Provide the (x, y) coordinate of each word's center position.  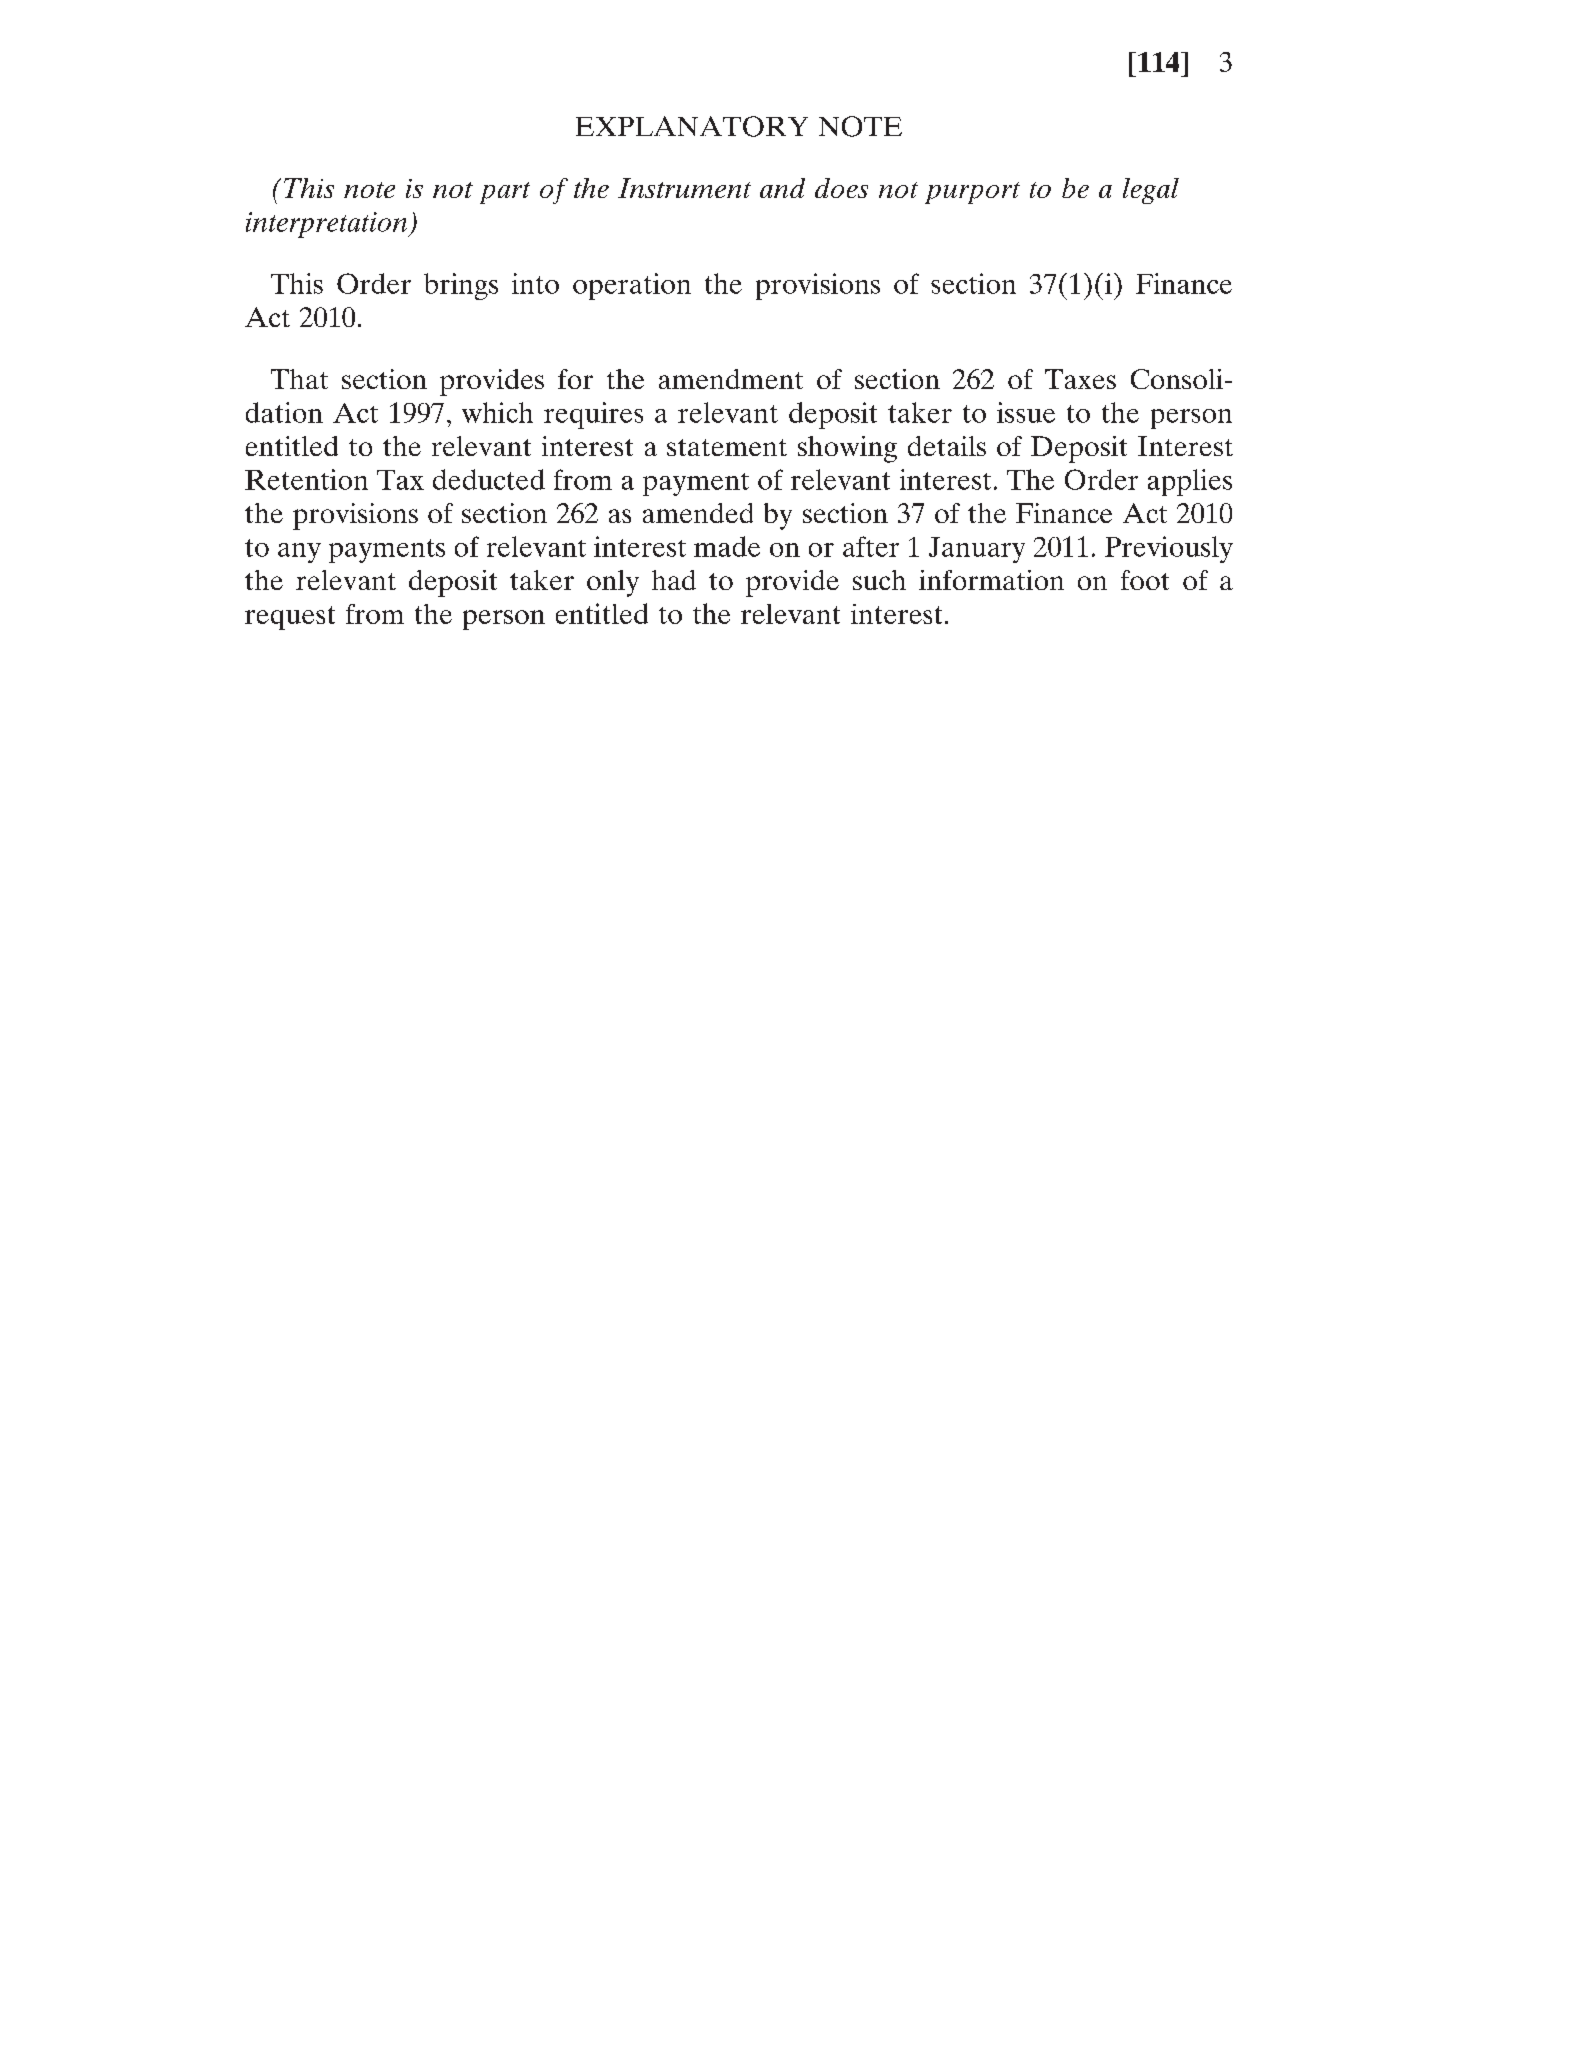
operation (632, 286)
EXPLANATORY (692, 126)
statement (727, 447)
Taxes (1080, 379)
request (290, 618)
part (505, 193)
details (947, 446)
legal (1151, 191)
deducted (489, 479)
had (674, 580)
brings (461, 286)
